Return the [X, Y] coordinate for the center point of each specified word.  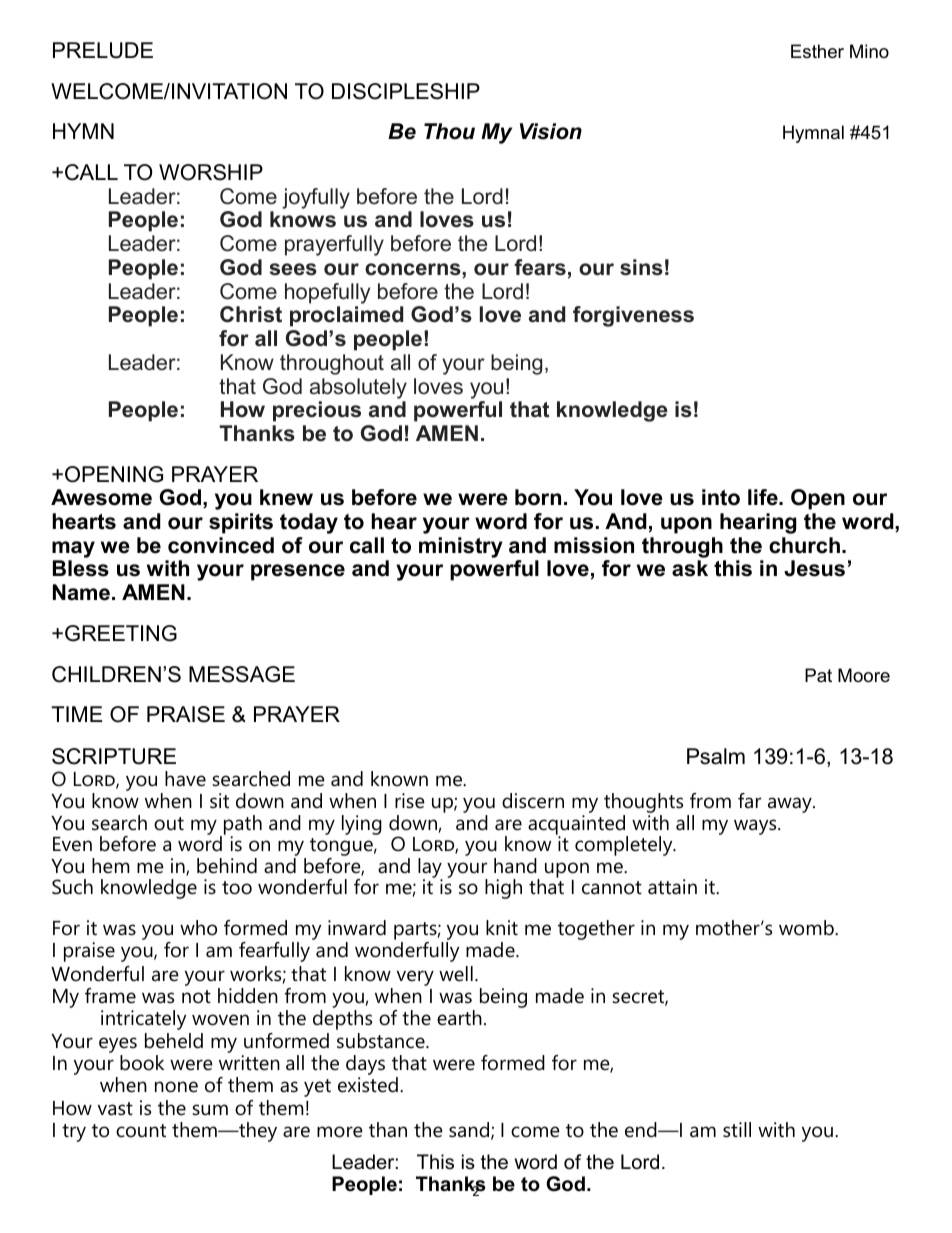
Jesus [814, 568]
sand [470, 1131]
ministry [461, 547]
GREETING [121, 633]
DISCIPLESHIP [406, 91]
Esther [817, 51]
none [176, 1087]
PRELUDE [103, 50]
